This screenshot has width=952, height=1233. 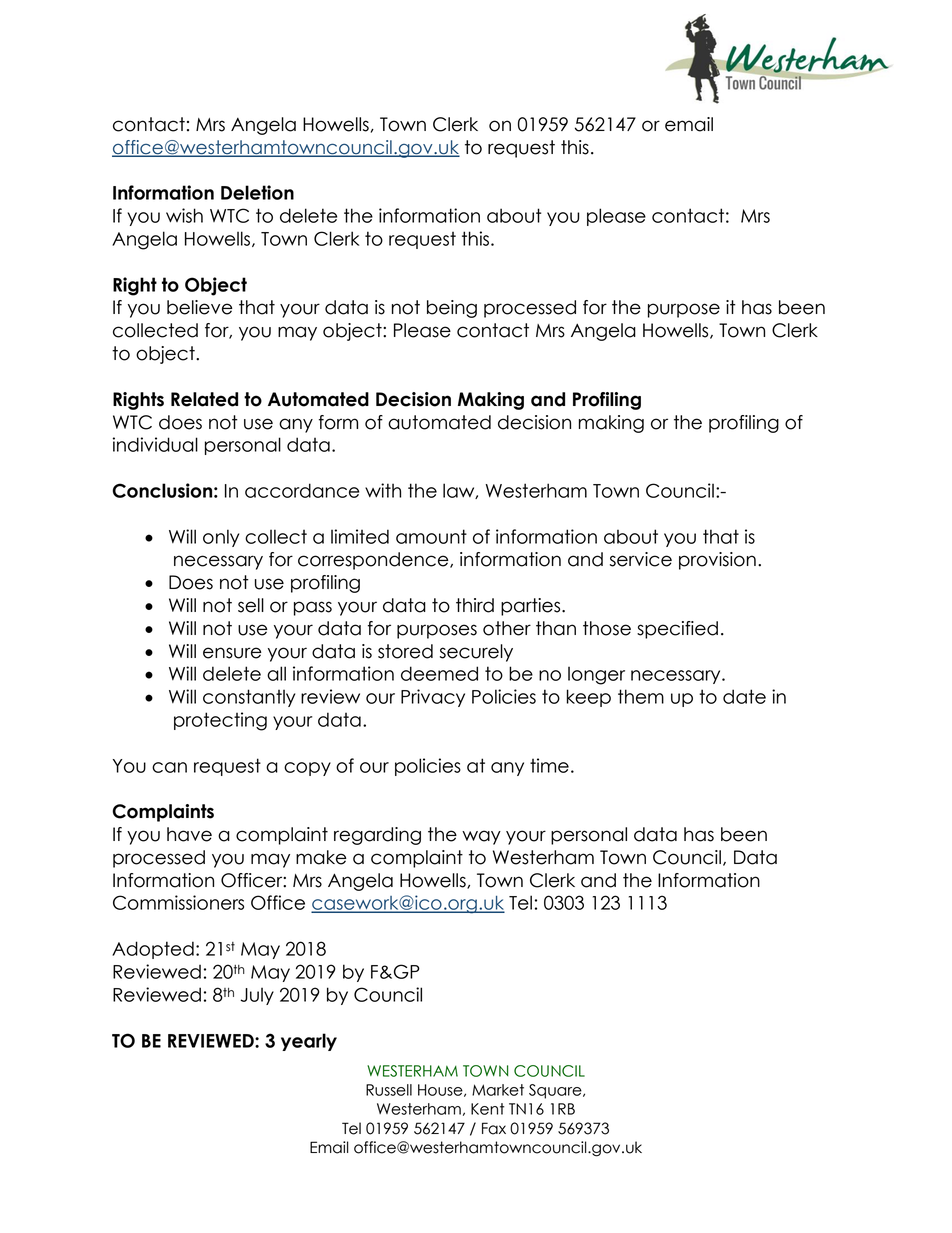 What do you see at coordinates (257, 192) in the screenshot?
I see `Deletion` at bounding box center [257, 192].
